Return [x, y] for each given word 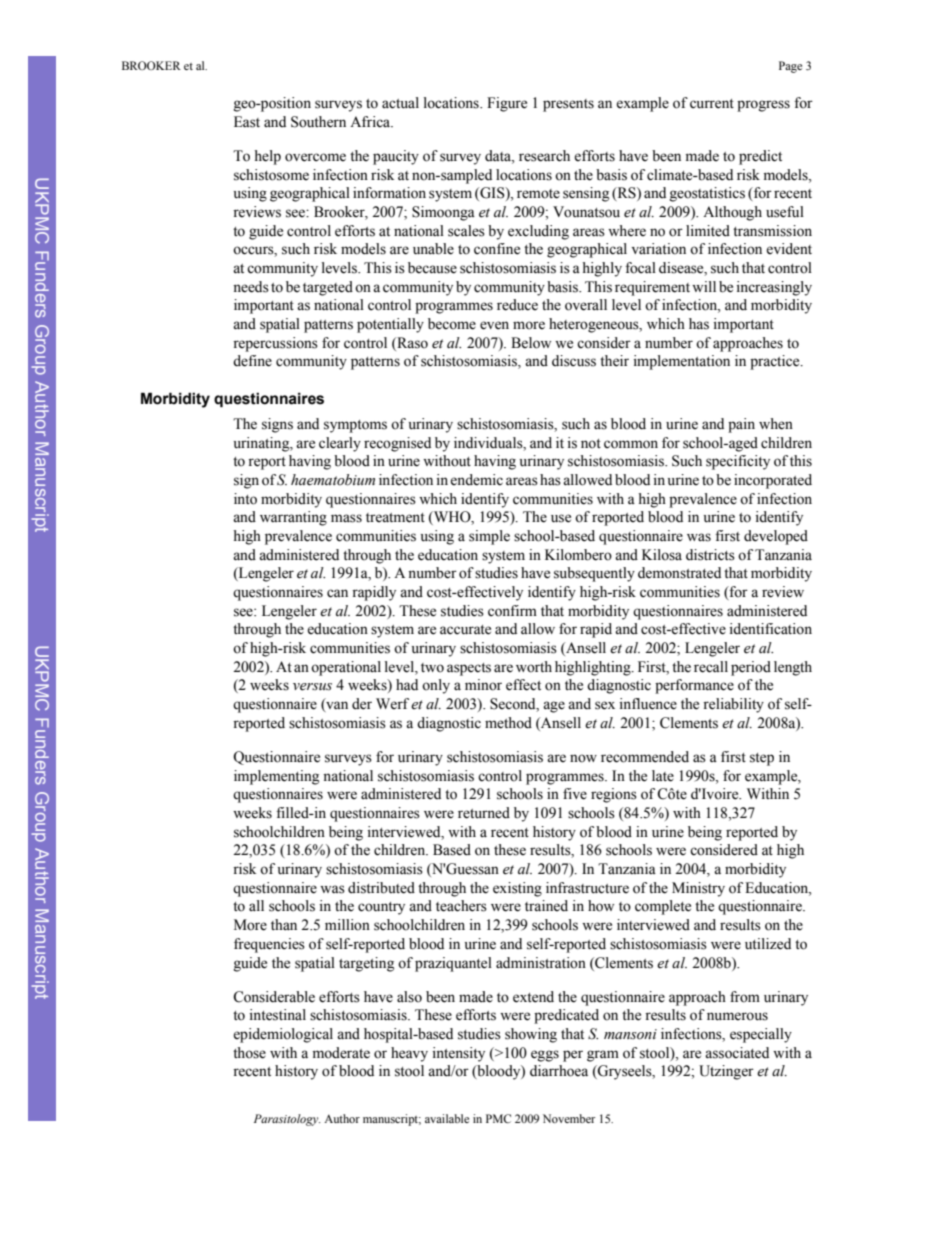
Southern [318, 122]
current [712, 104]
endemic [476, 480]
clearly [340, 444]
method [508, 723]
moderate [341, 1053]
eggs [545, 1056]
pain [741, 425]
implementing [276, 777]
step [762, 759]
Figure [507, 104]
